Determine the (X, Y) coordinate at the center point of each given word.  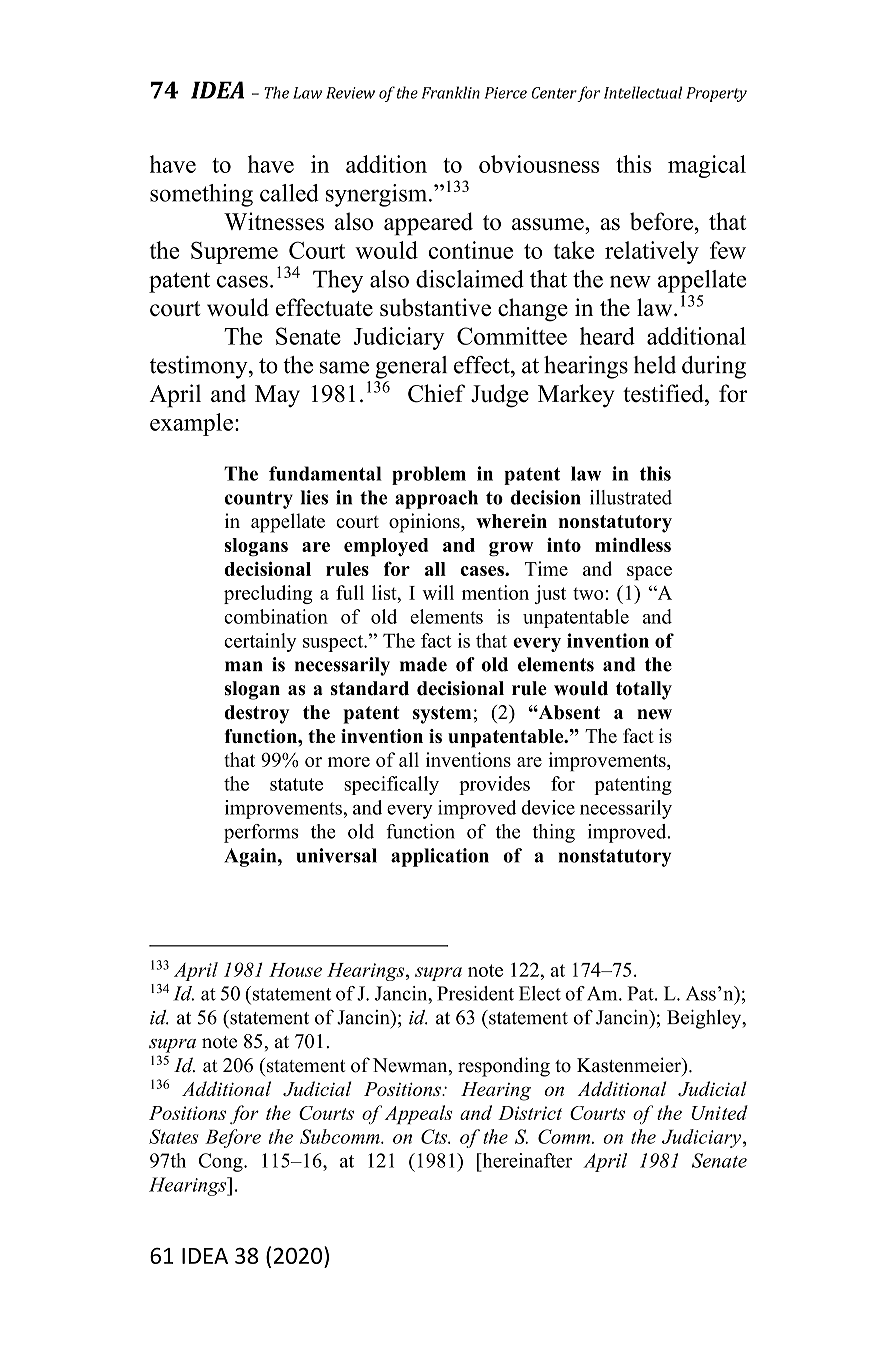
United (720, 1112)
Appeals (418, 1114)
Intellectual (643, 92)
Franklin (451, 92)
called (289, 193)
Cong (222, 1162)
